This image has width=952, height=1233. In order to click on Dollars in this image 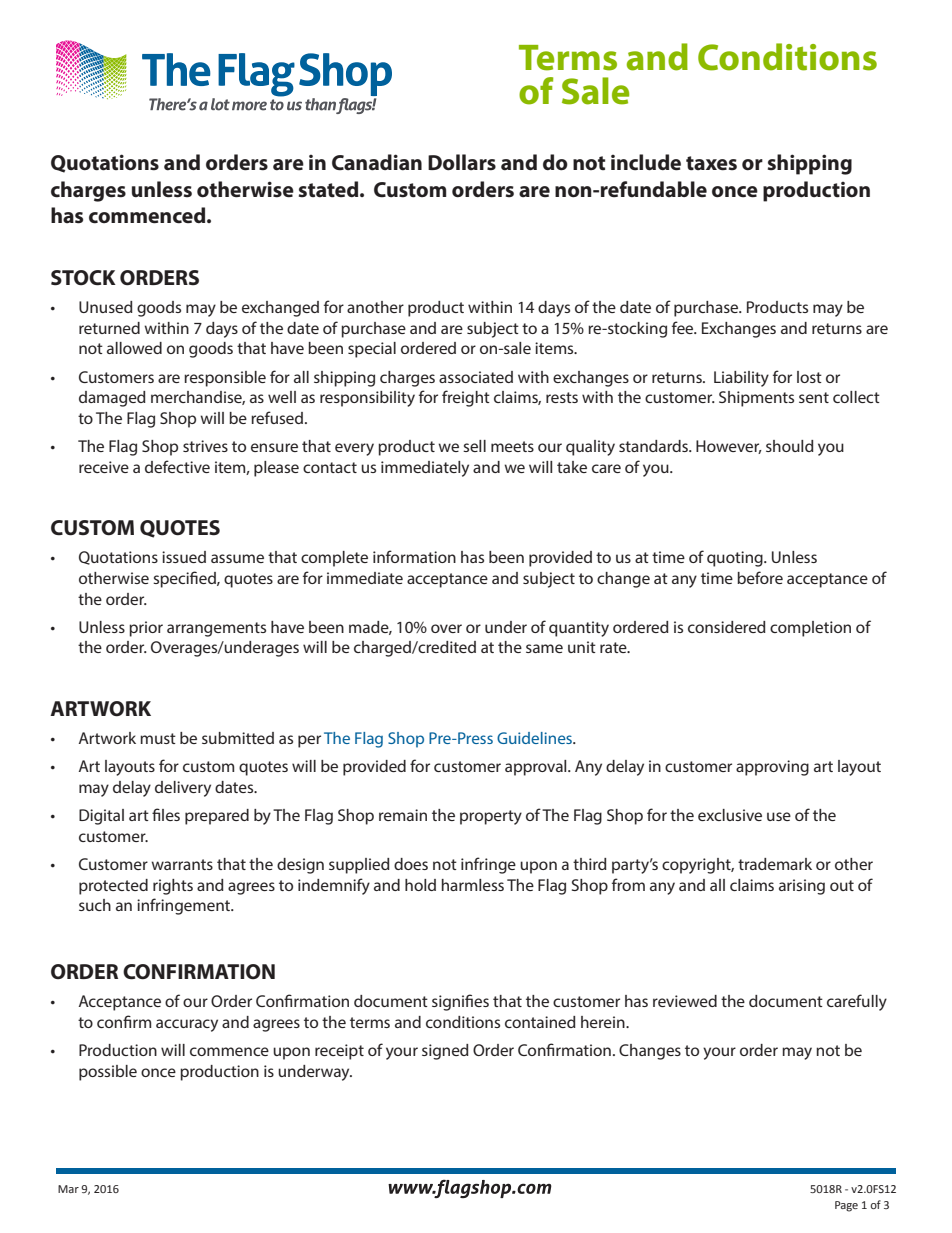, I will do `click(462, 162)`.
